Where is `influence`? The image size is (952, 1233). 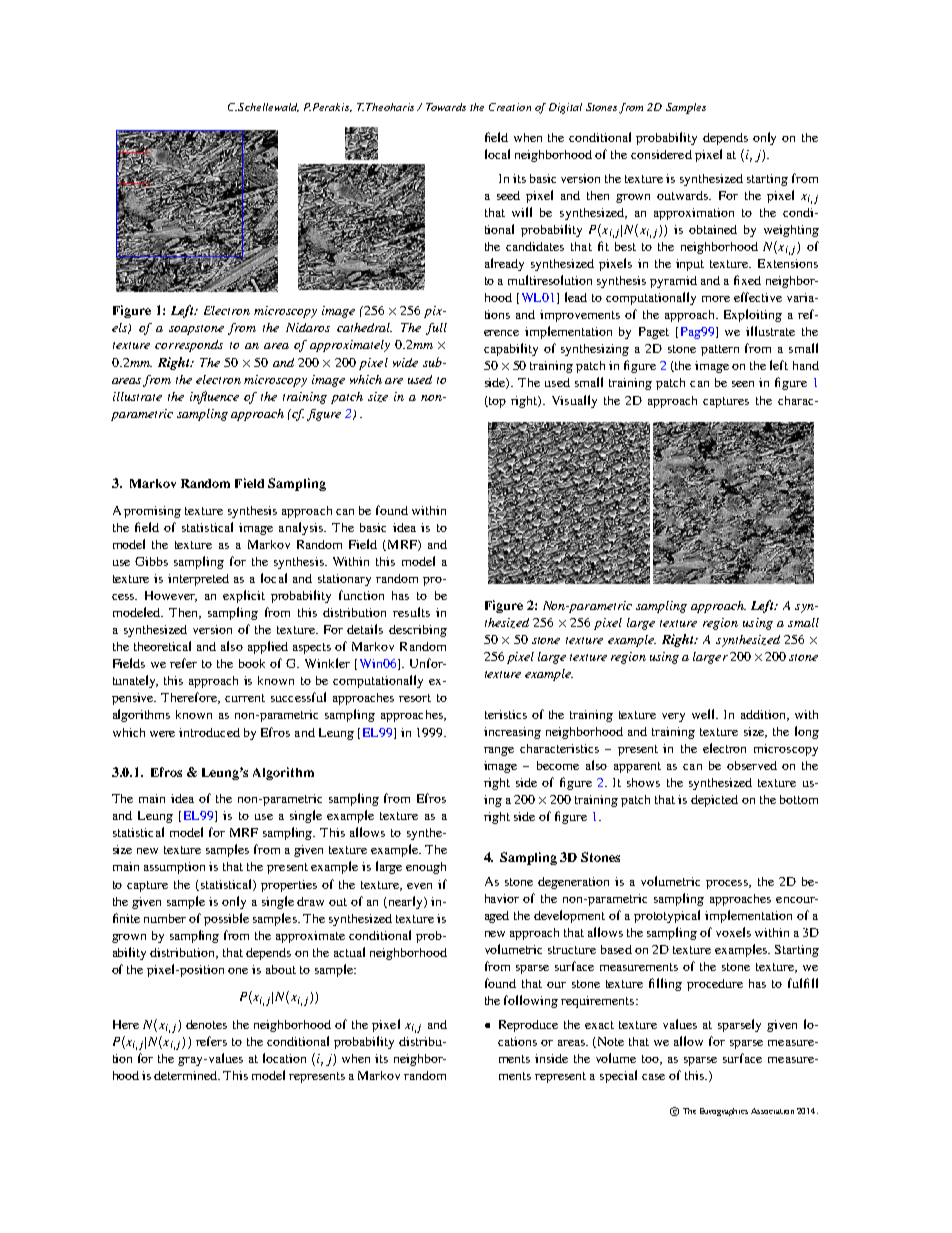 influence is located at coordinates (214, 397).
